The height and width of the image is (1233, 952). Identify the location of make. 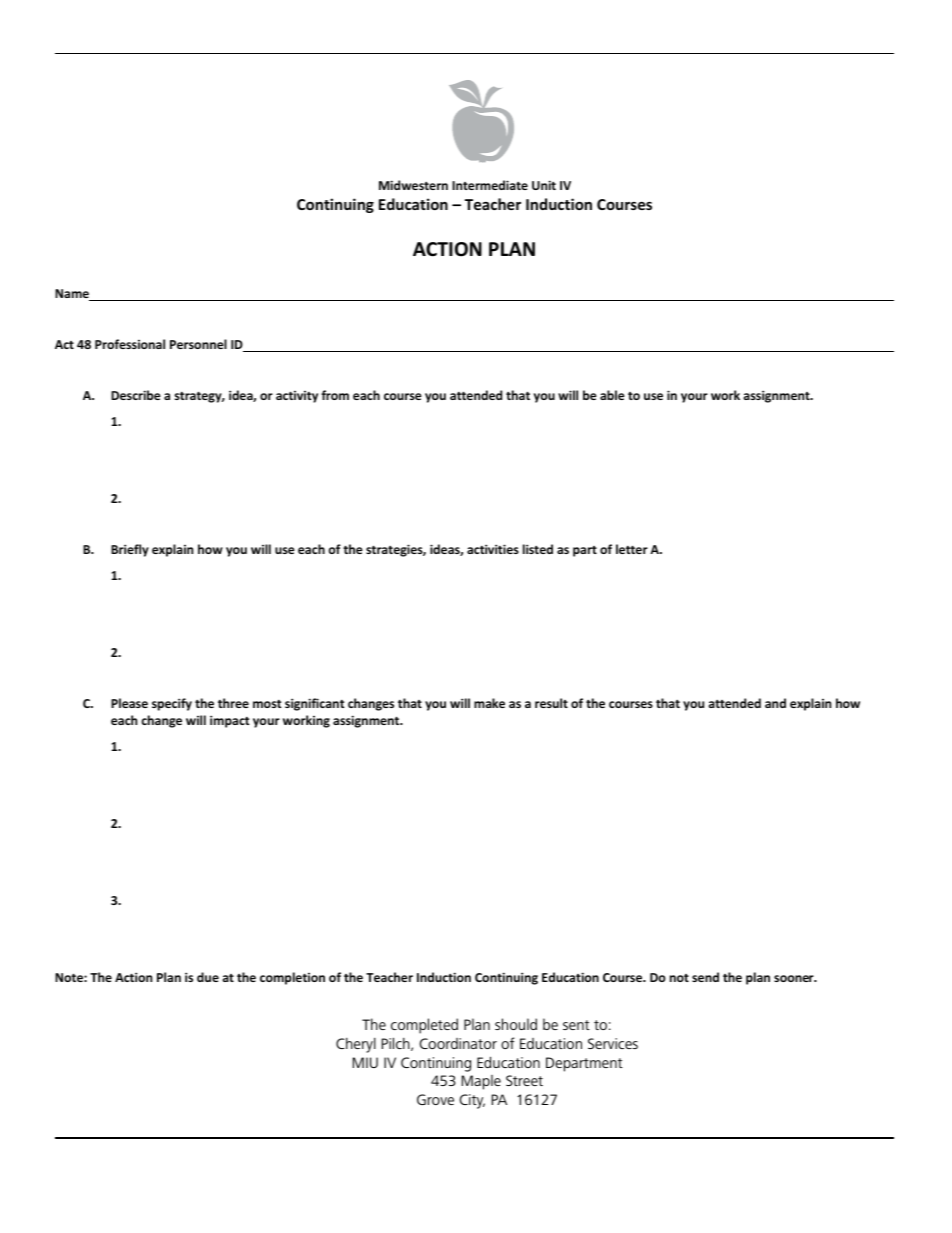
(489, 703).
